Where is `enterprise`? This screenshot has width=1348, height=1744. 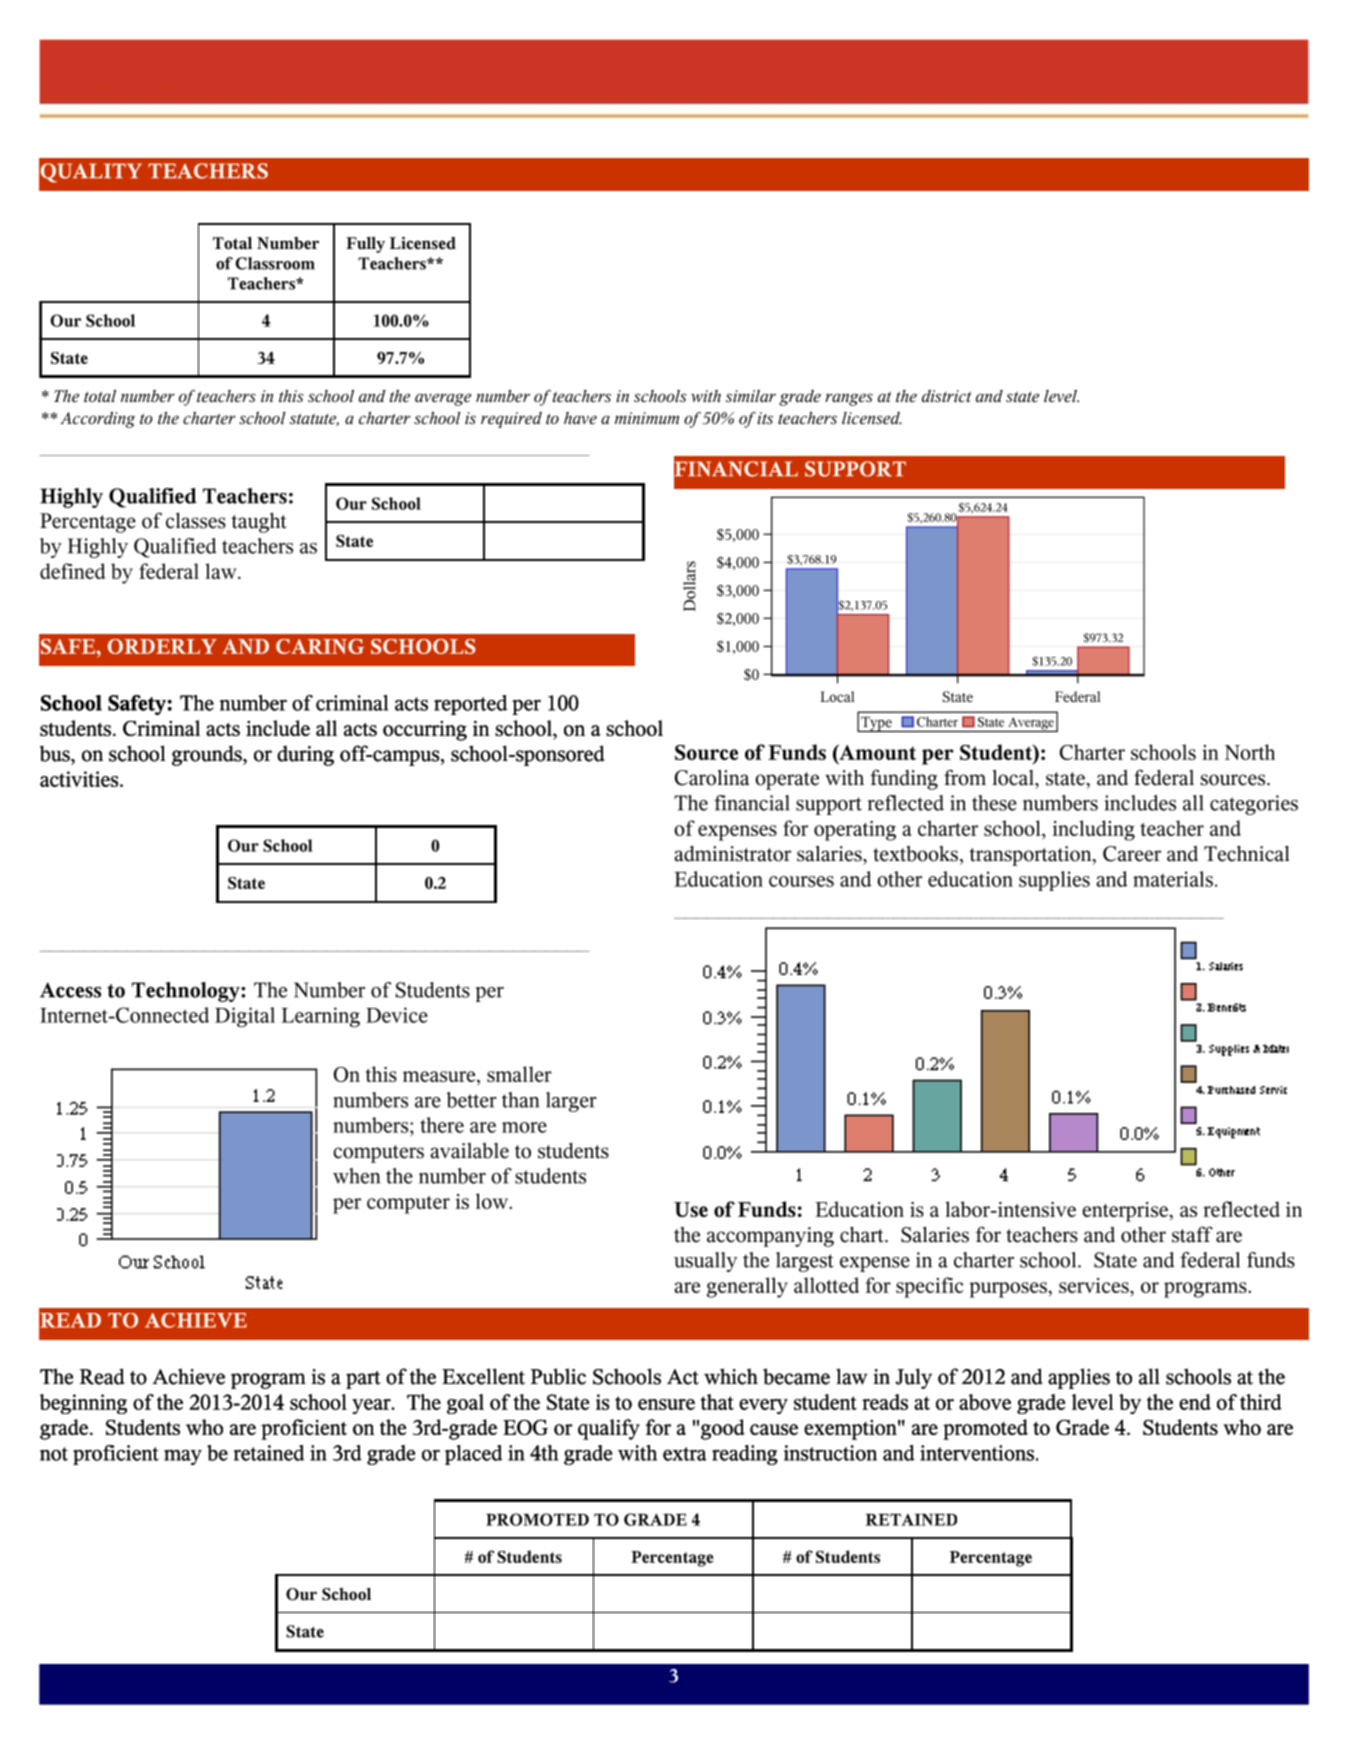
enterprise is located at coordinates (1126, 1212).
